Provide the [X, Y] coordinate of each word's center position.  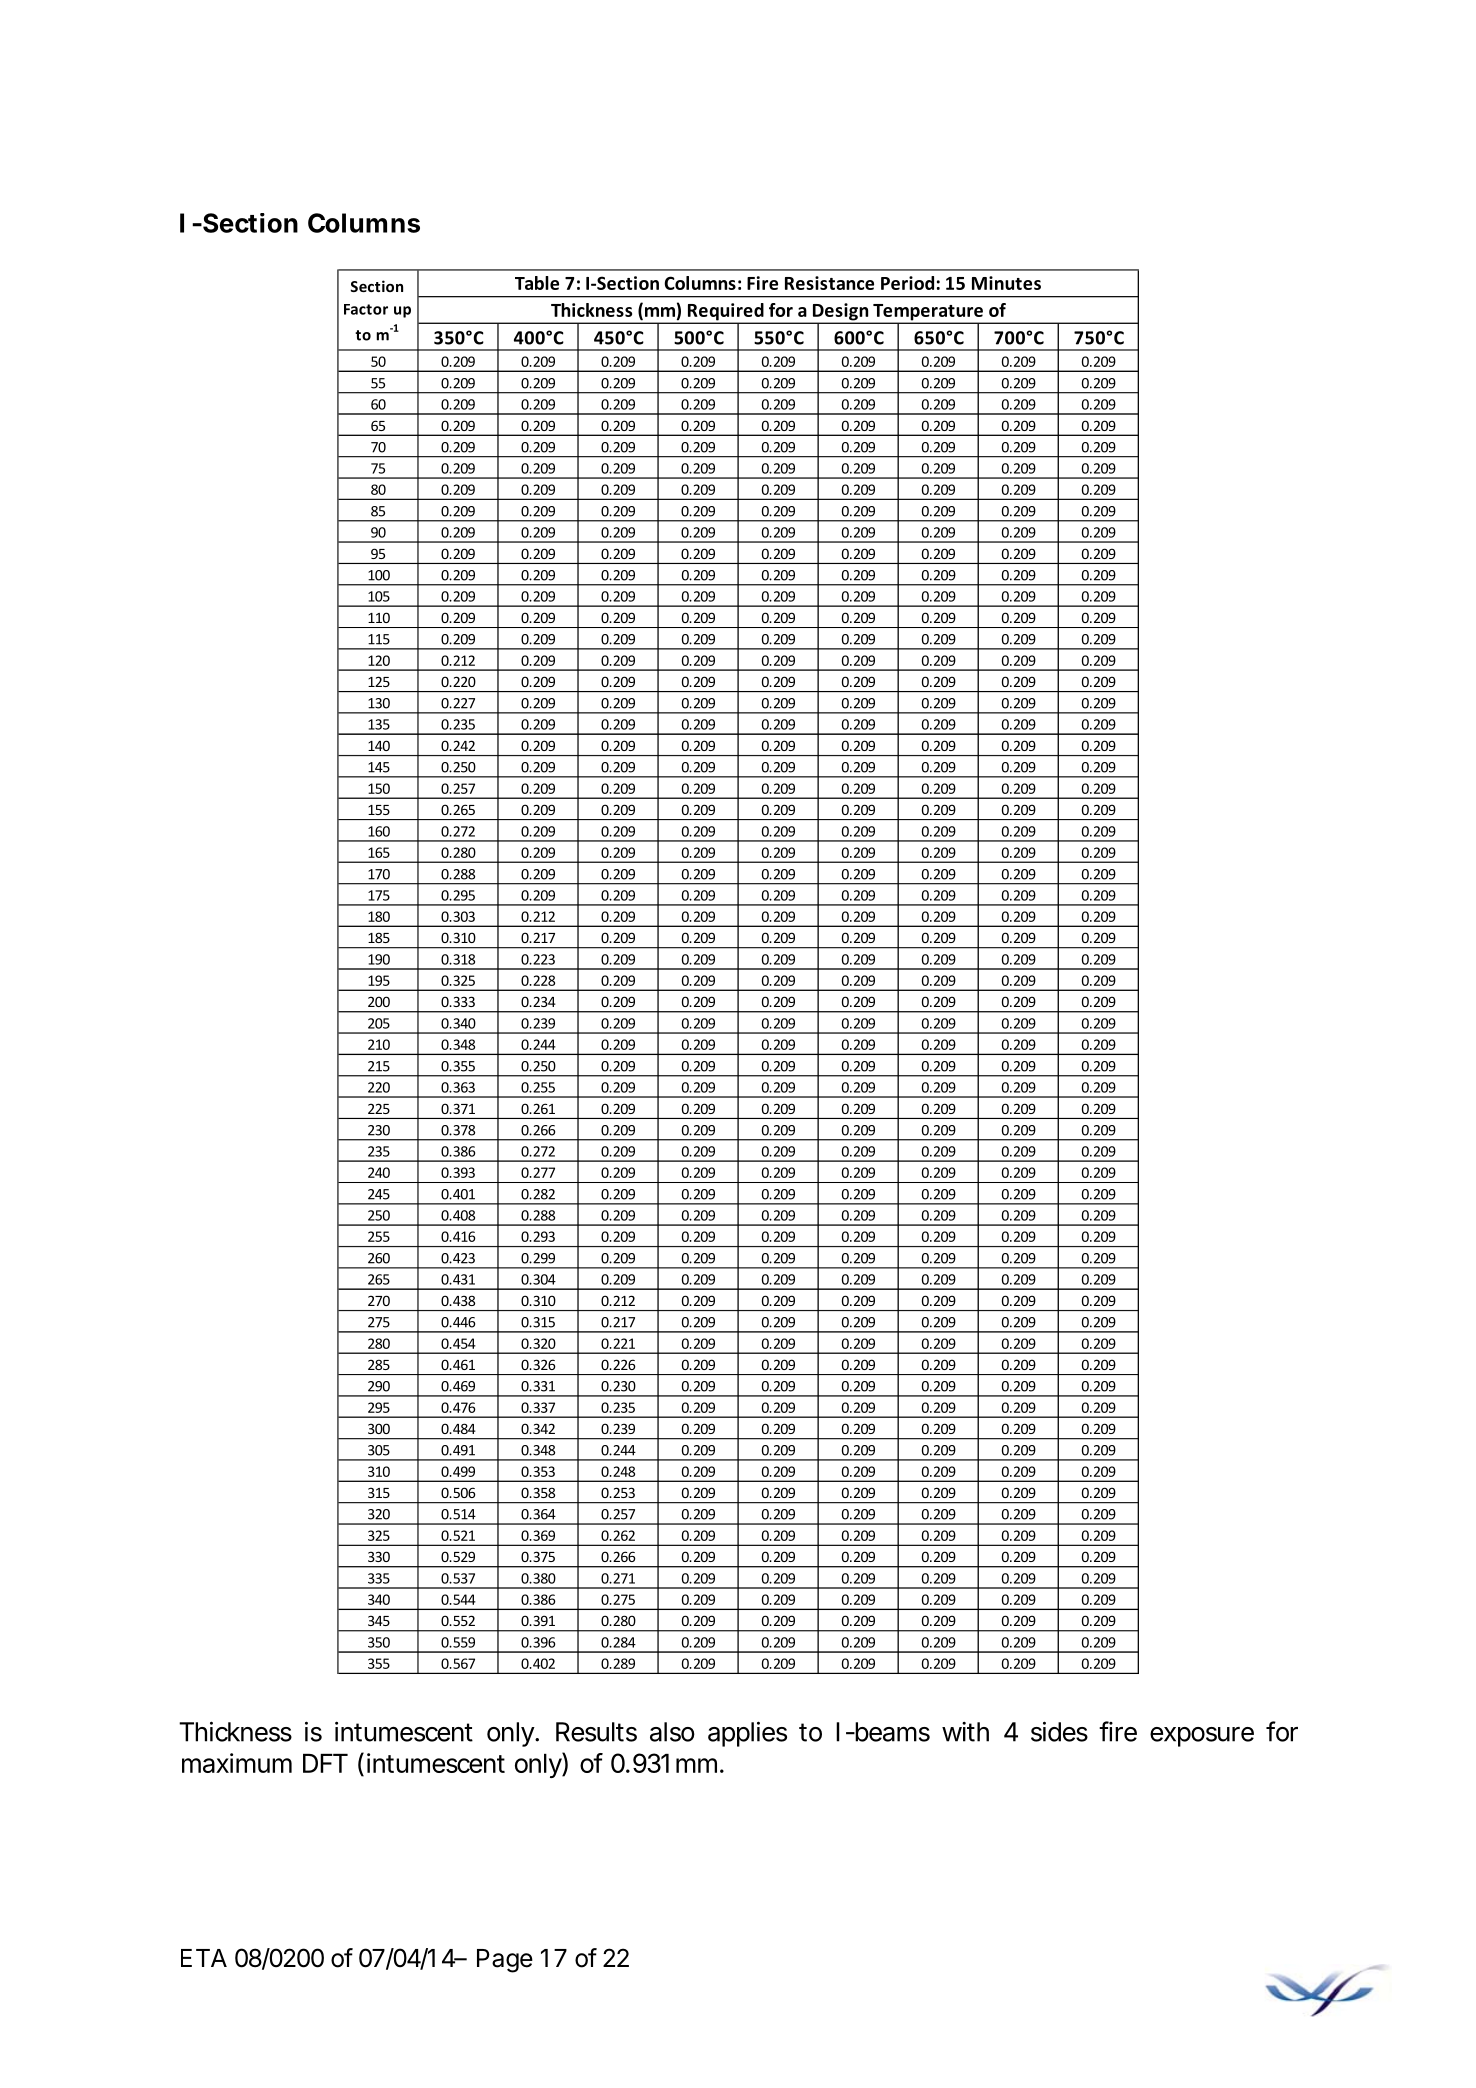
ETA [204, 1958]
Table [537, 283]
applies [747, 1734]
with [965, 1732]
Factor [366, 309]
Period [907, 283]
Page [505, 1961]
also [672, 1732]
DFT [325, 1763]
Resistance [829, 283]
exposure [1202, 1737]
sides [1059, 1731]
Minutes [1006, 283]
